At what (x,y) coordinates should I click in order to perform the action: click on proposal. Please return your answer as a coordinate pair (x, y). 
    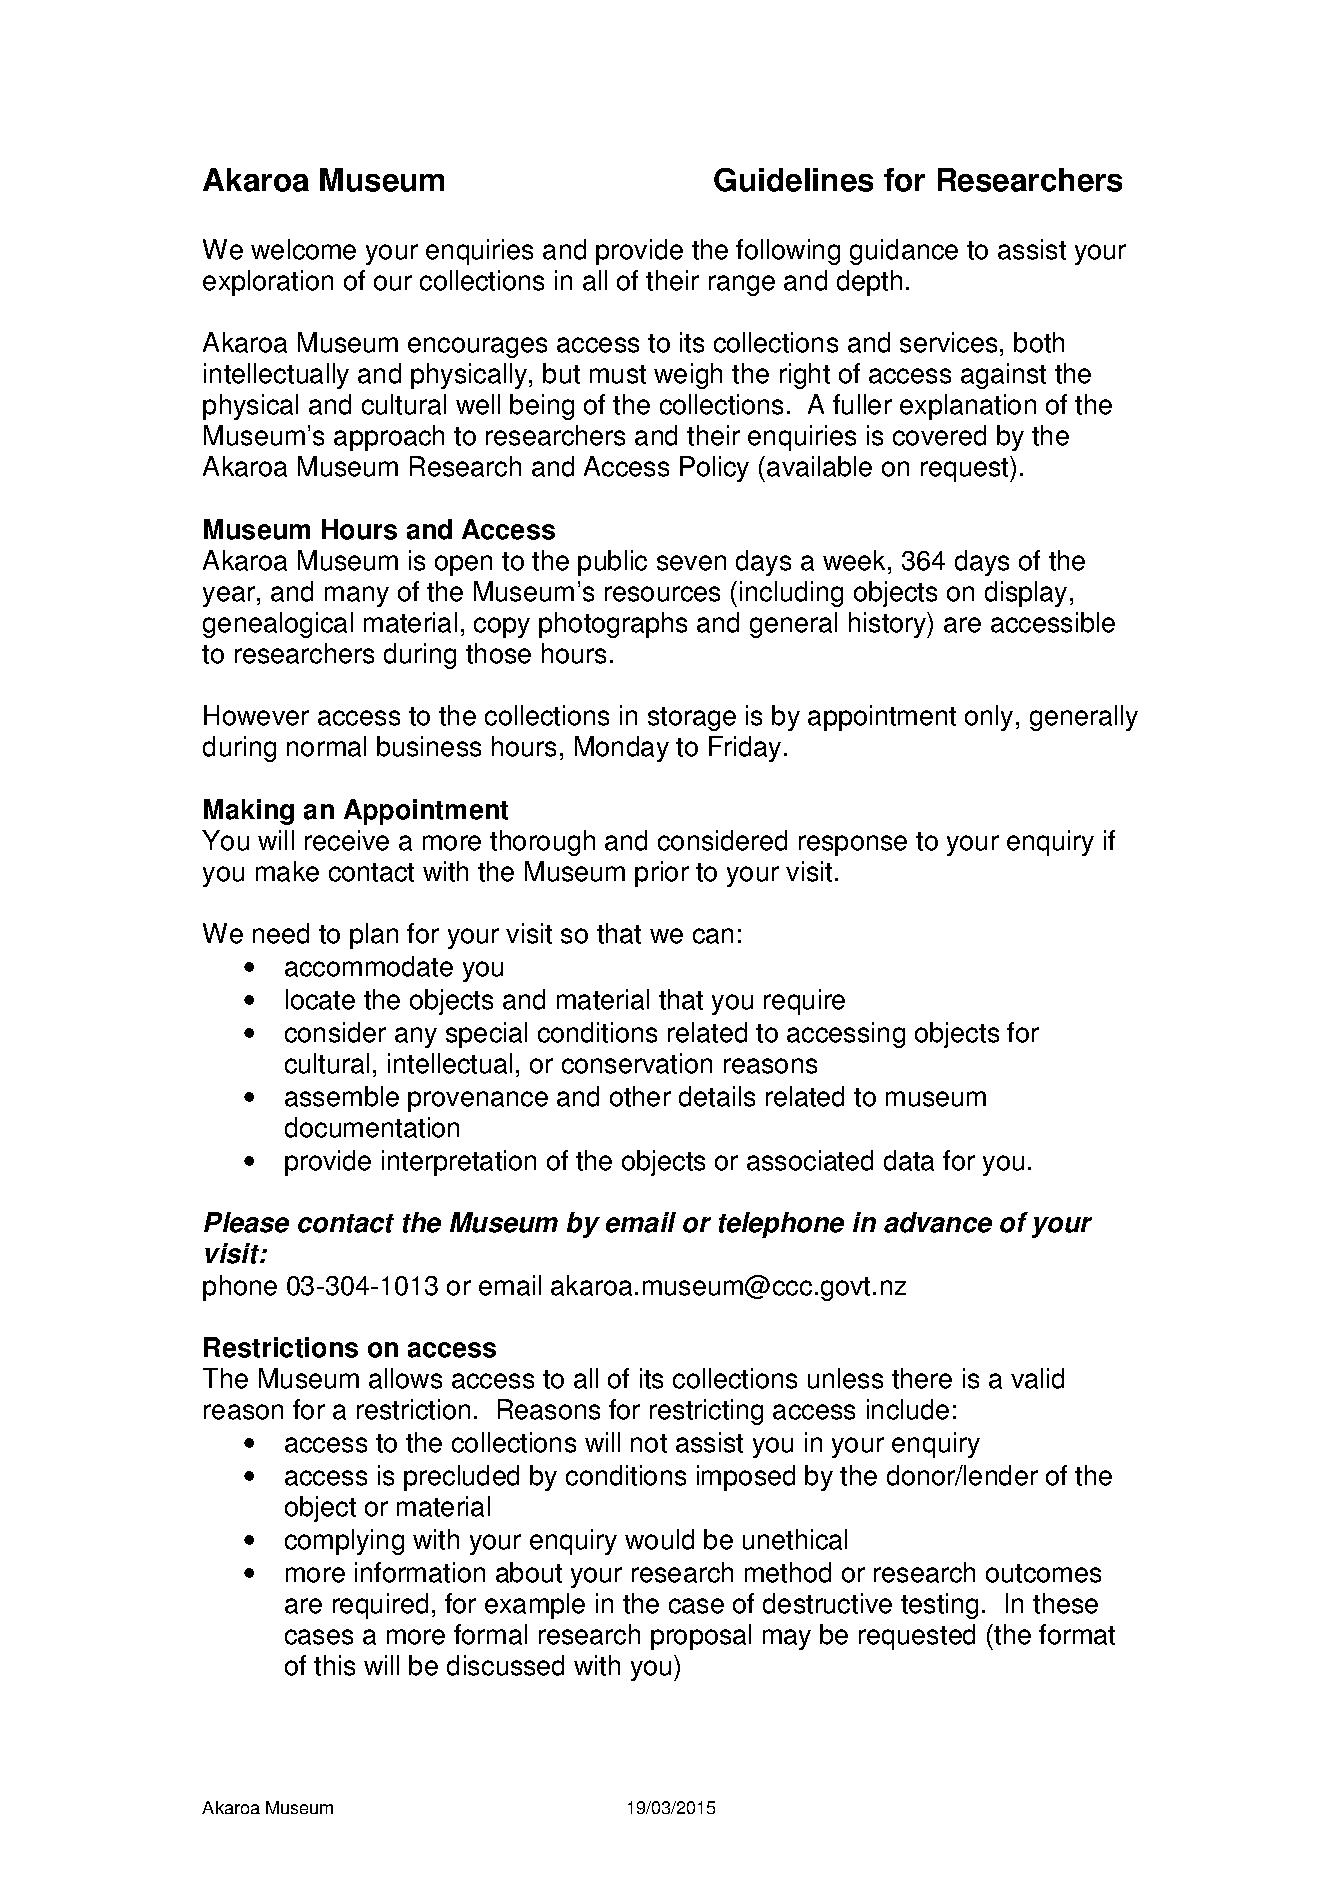
    Looking at the image, I should click on (701, 1637).
